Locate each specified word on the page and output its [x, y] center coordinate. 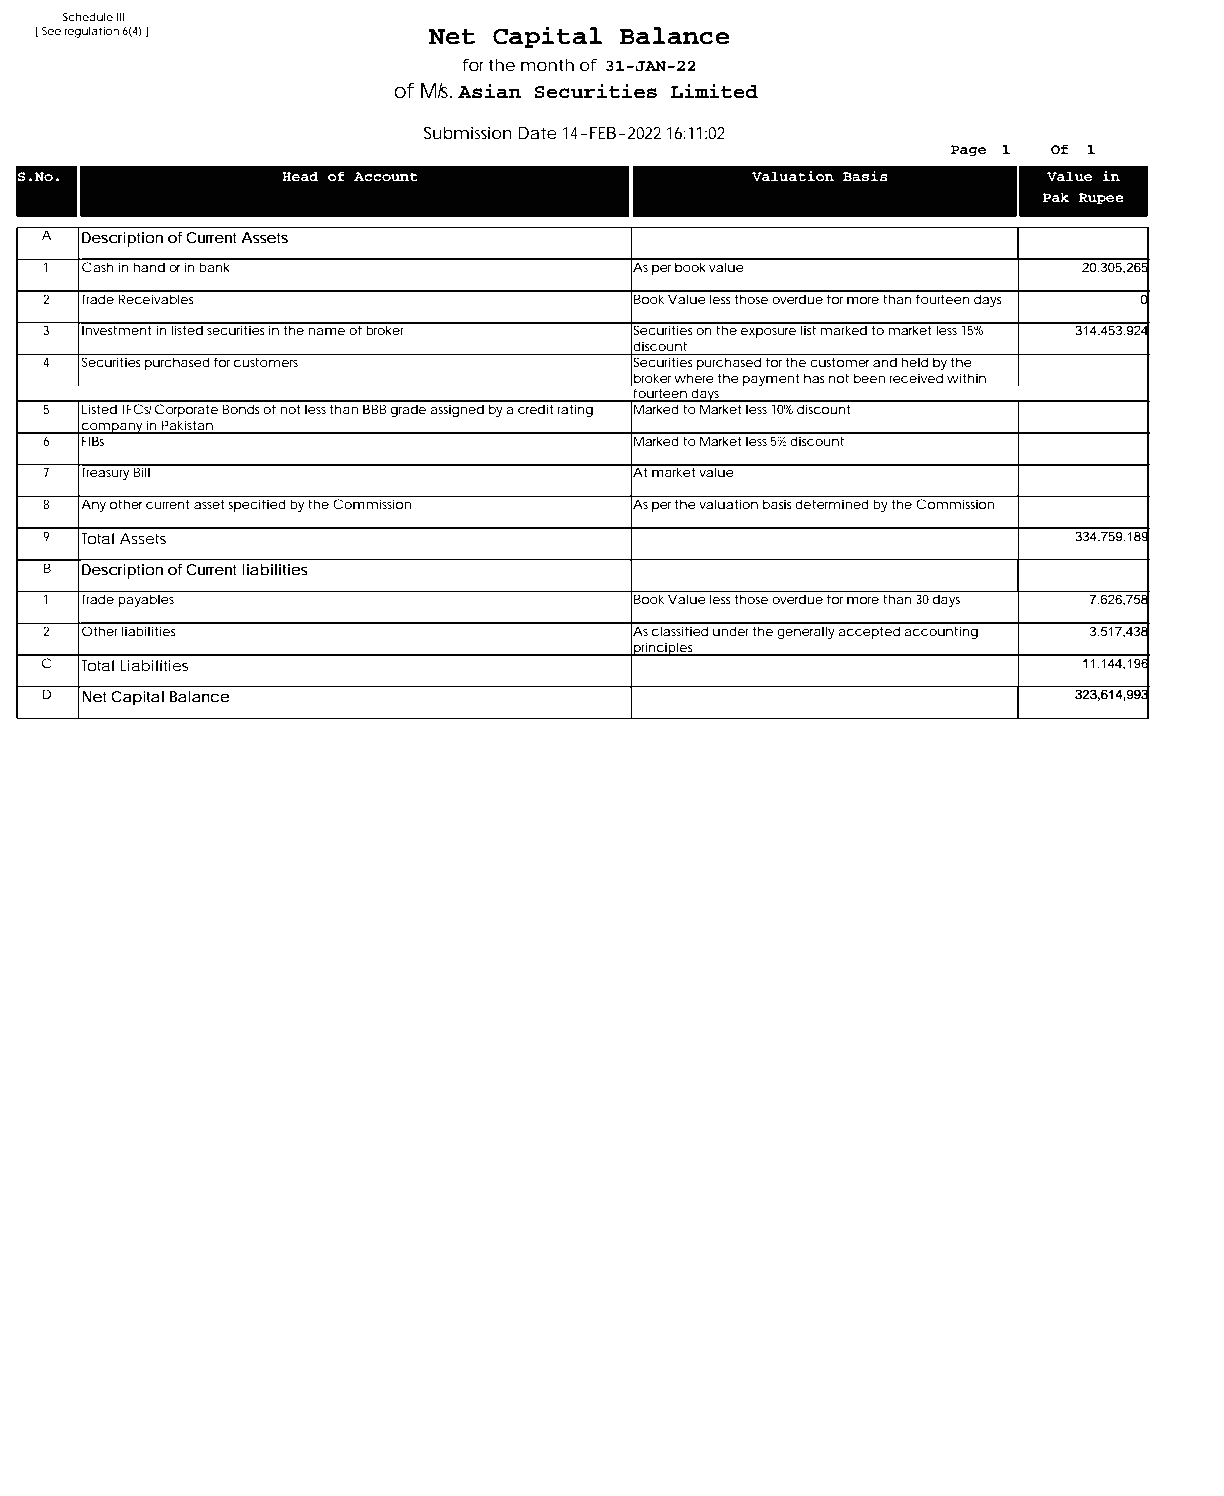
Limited [714, 91]
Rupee [1101, 198]
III [120, 17]
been [869, 378]
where [694, 378]
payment [771, 380]
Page [968, 150]
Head [300, 176]
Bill [141, 471]
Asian [489, 91]
